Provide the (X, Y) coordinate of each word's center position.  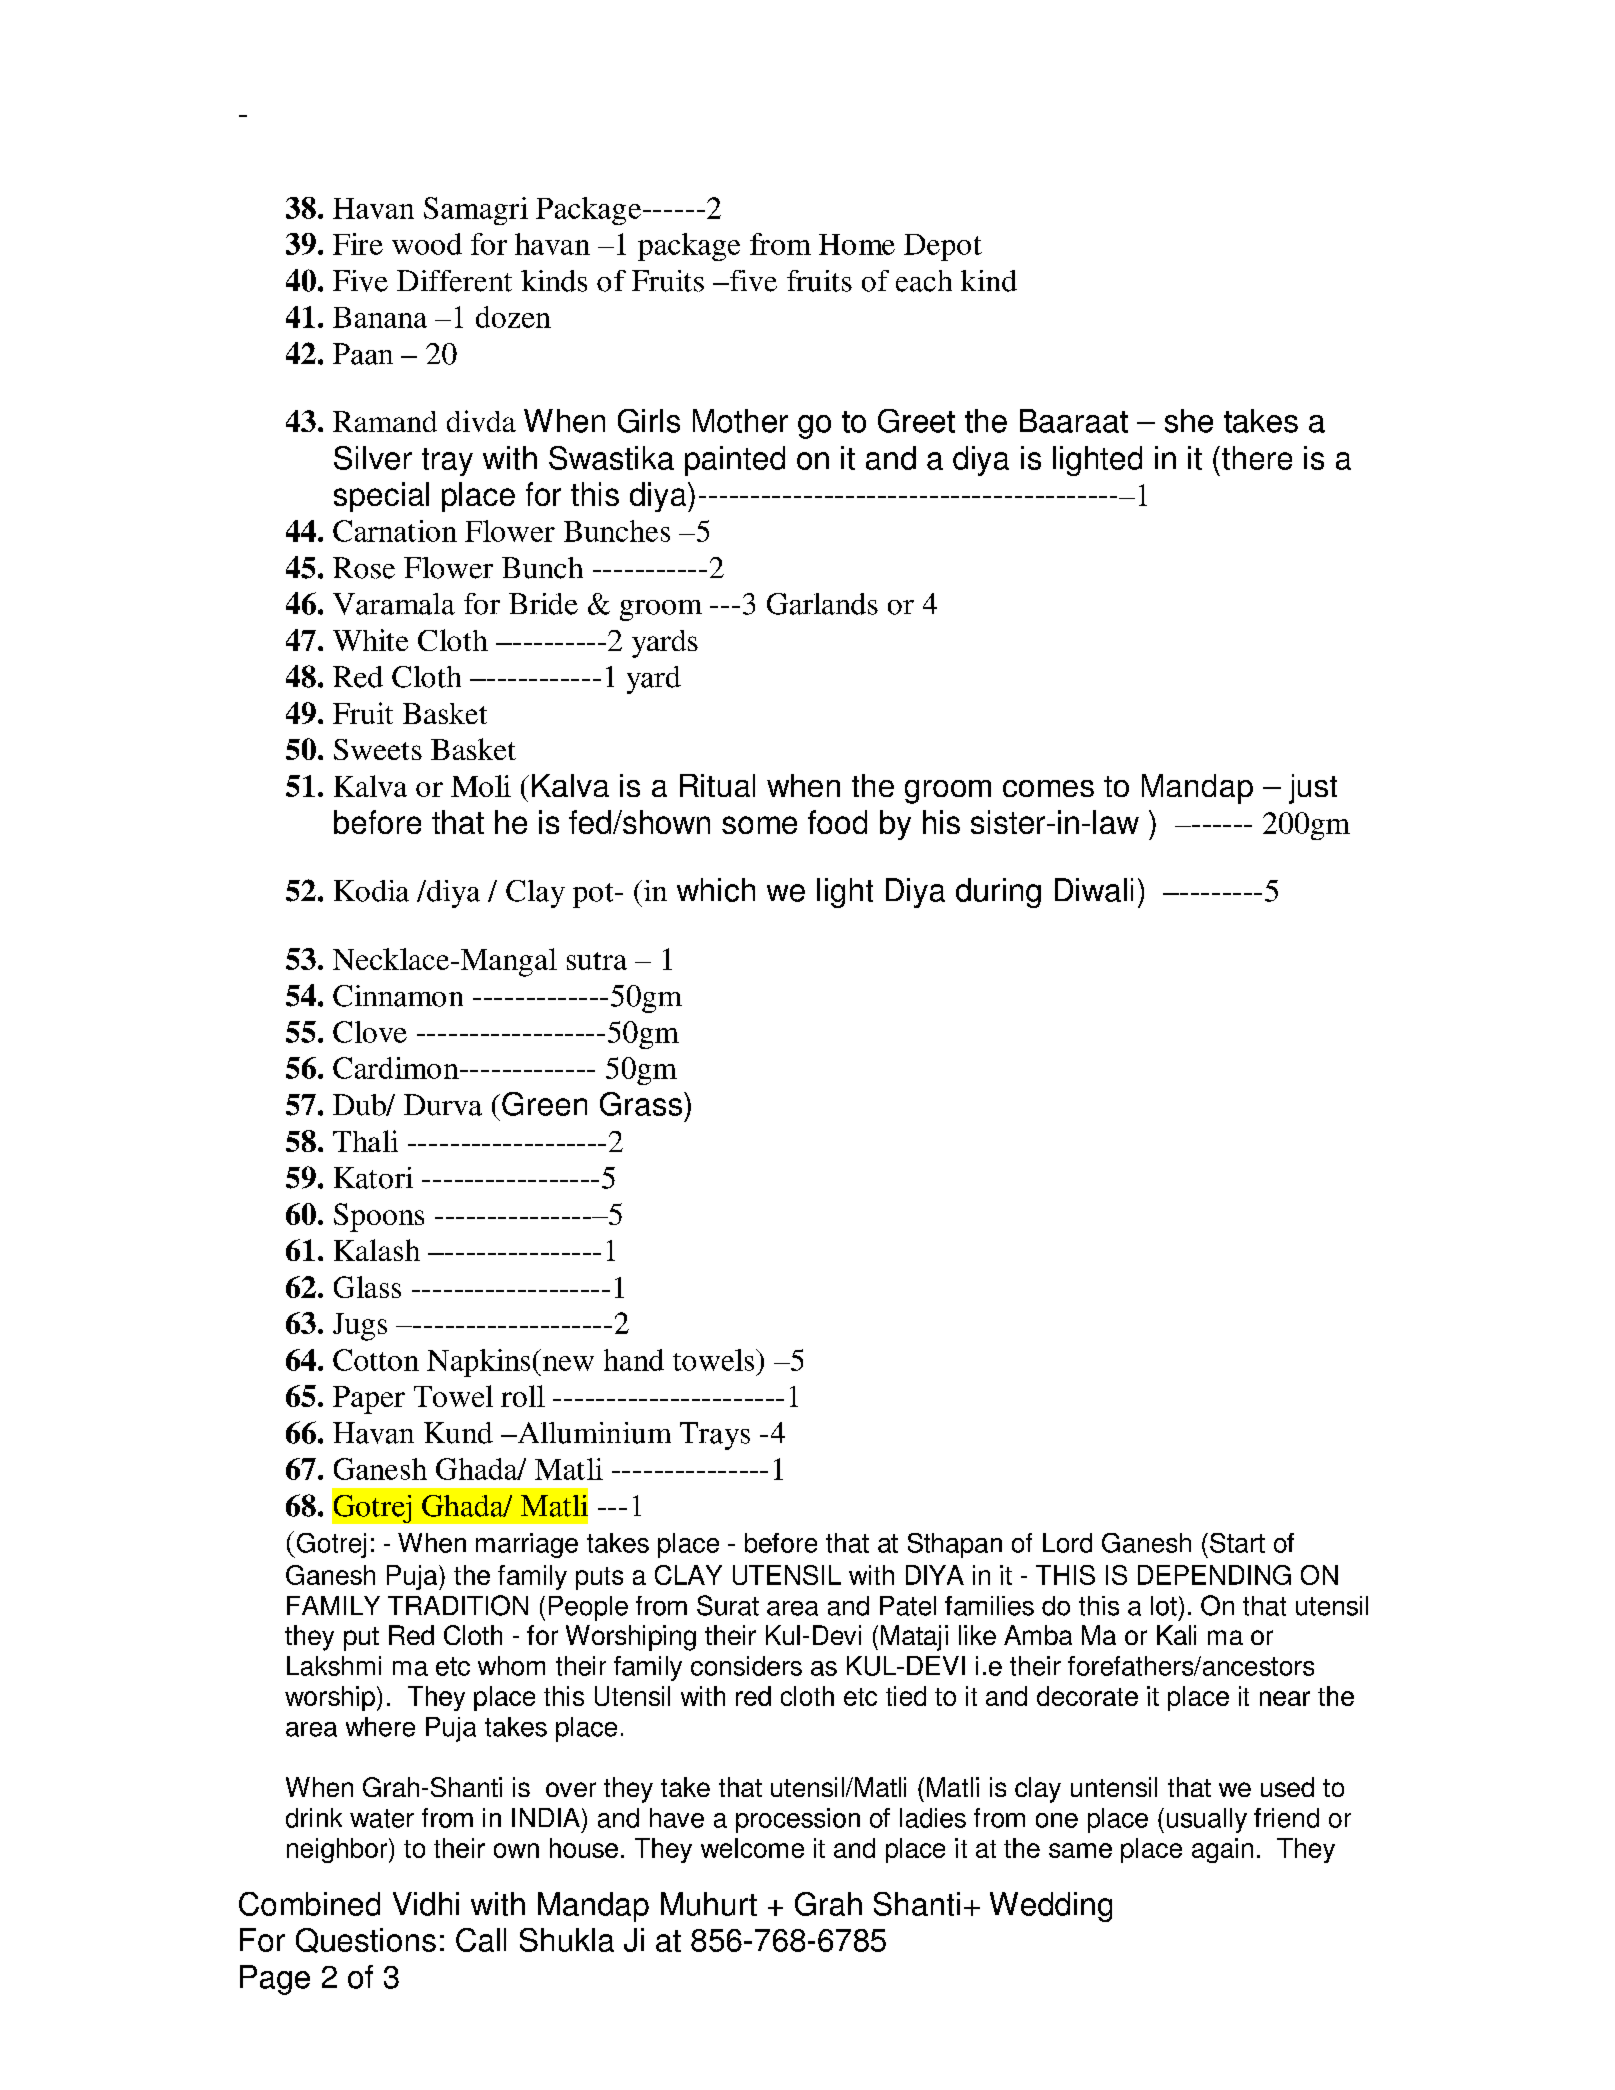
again (1222, 1850)
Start (1237, 1543)
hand (634, 1360)
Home (857, 244)
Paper (369, 1400)
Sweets (378, 749)
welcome (752, 1848)
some (759, 825)
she (1189, 421)
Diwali (1094, 890)
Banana (380, 317)
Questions (366, 1940)
